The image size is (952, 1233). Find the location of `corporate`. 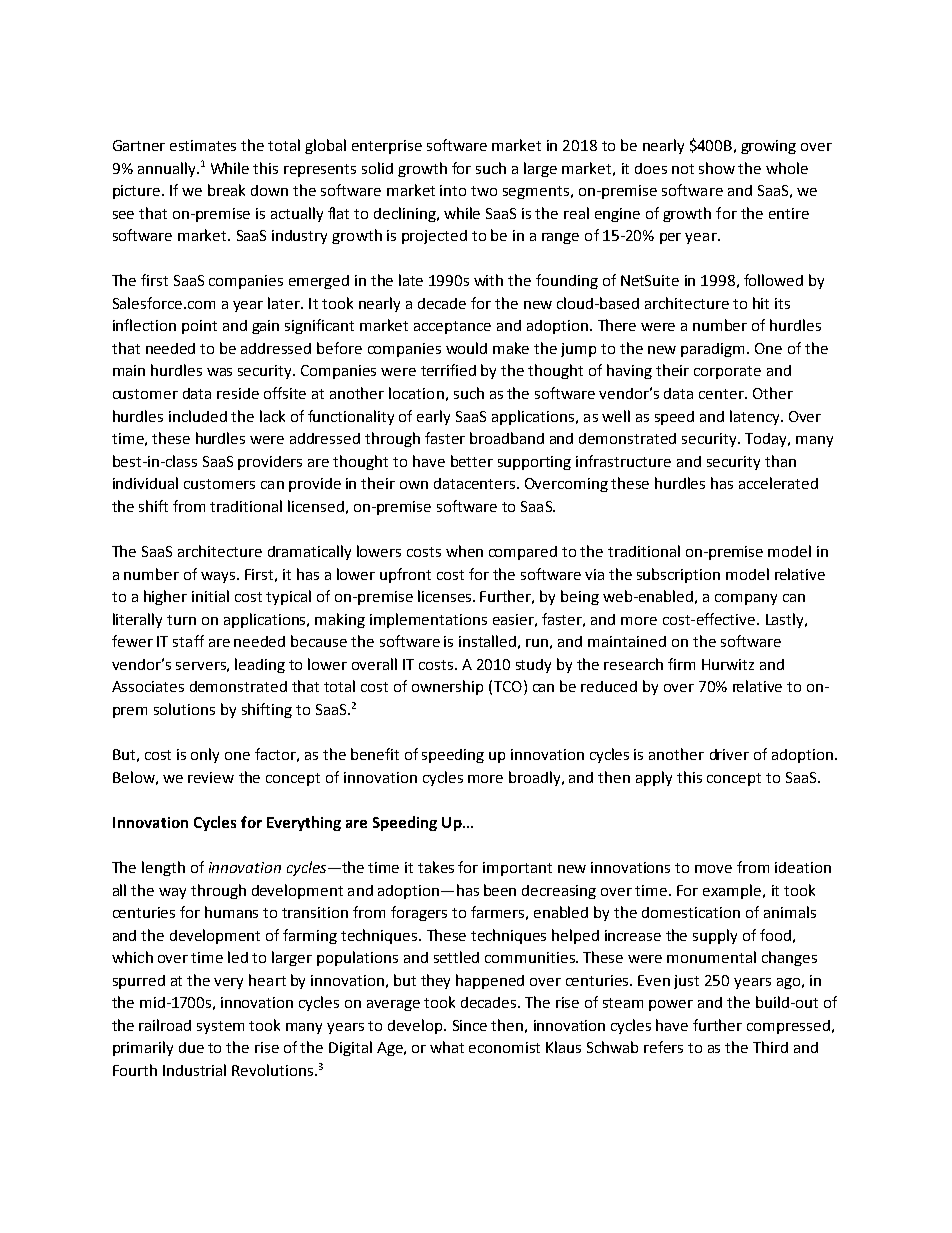

corporate is located at coordinates (727, 372).
